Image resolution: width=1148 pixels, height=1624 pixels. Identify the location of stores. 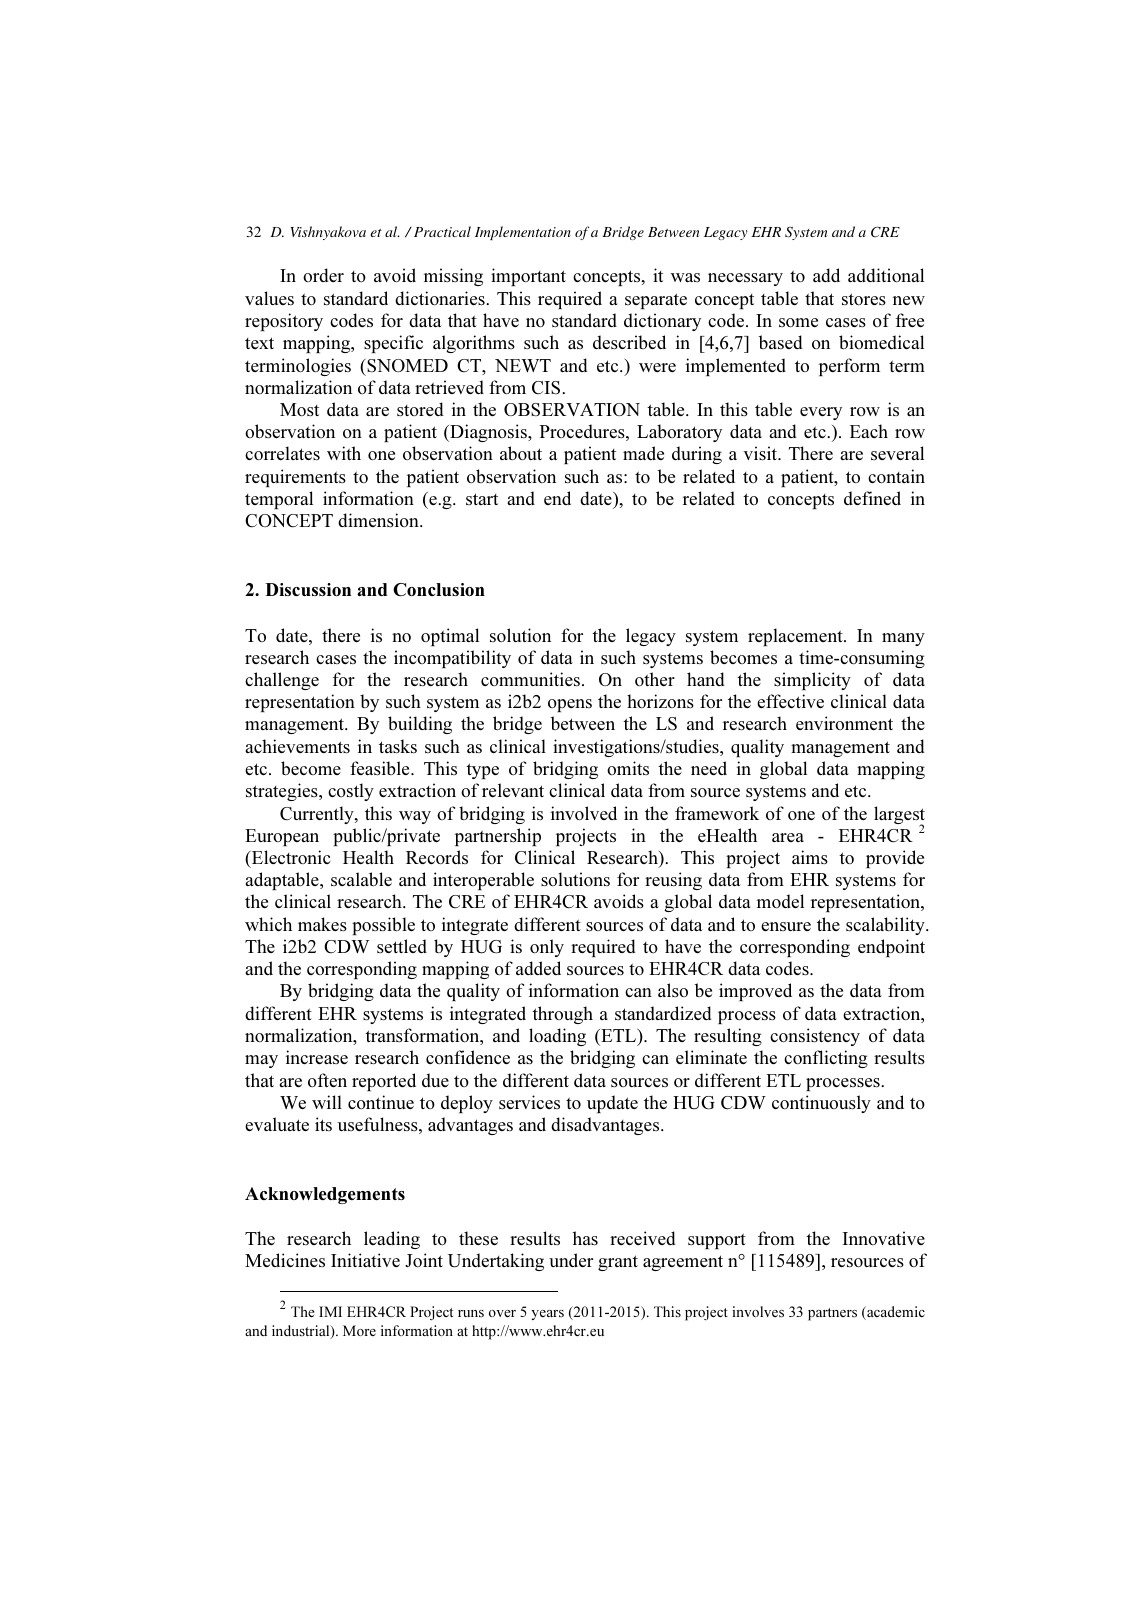
(864, 299).
